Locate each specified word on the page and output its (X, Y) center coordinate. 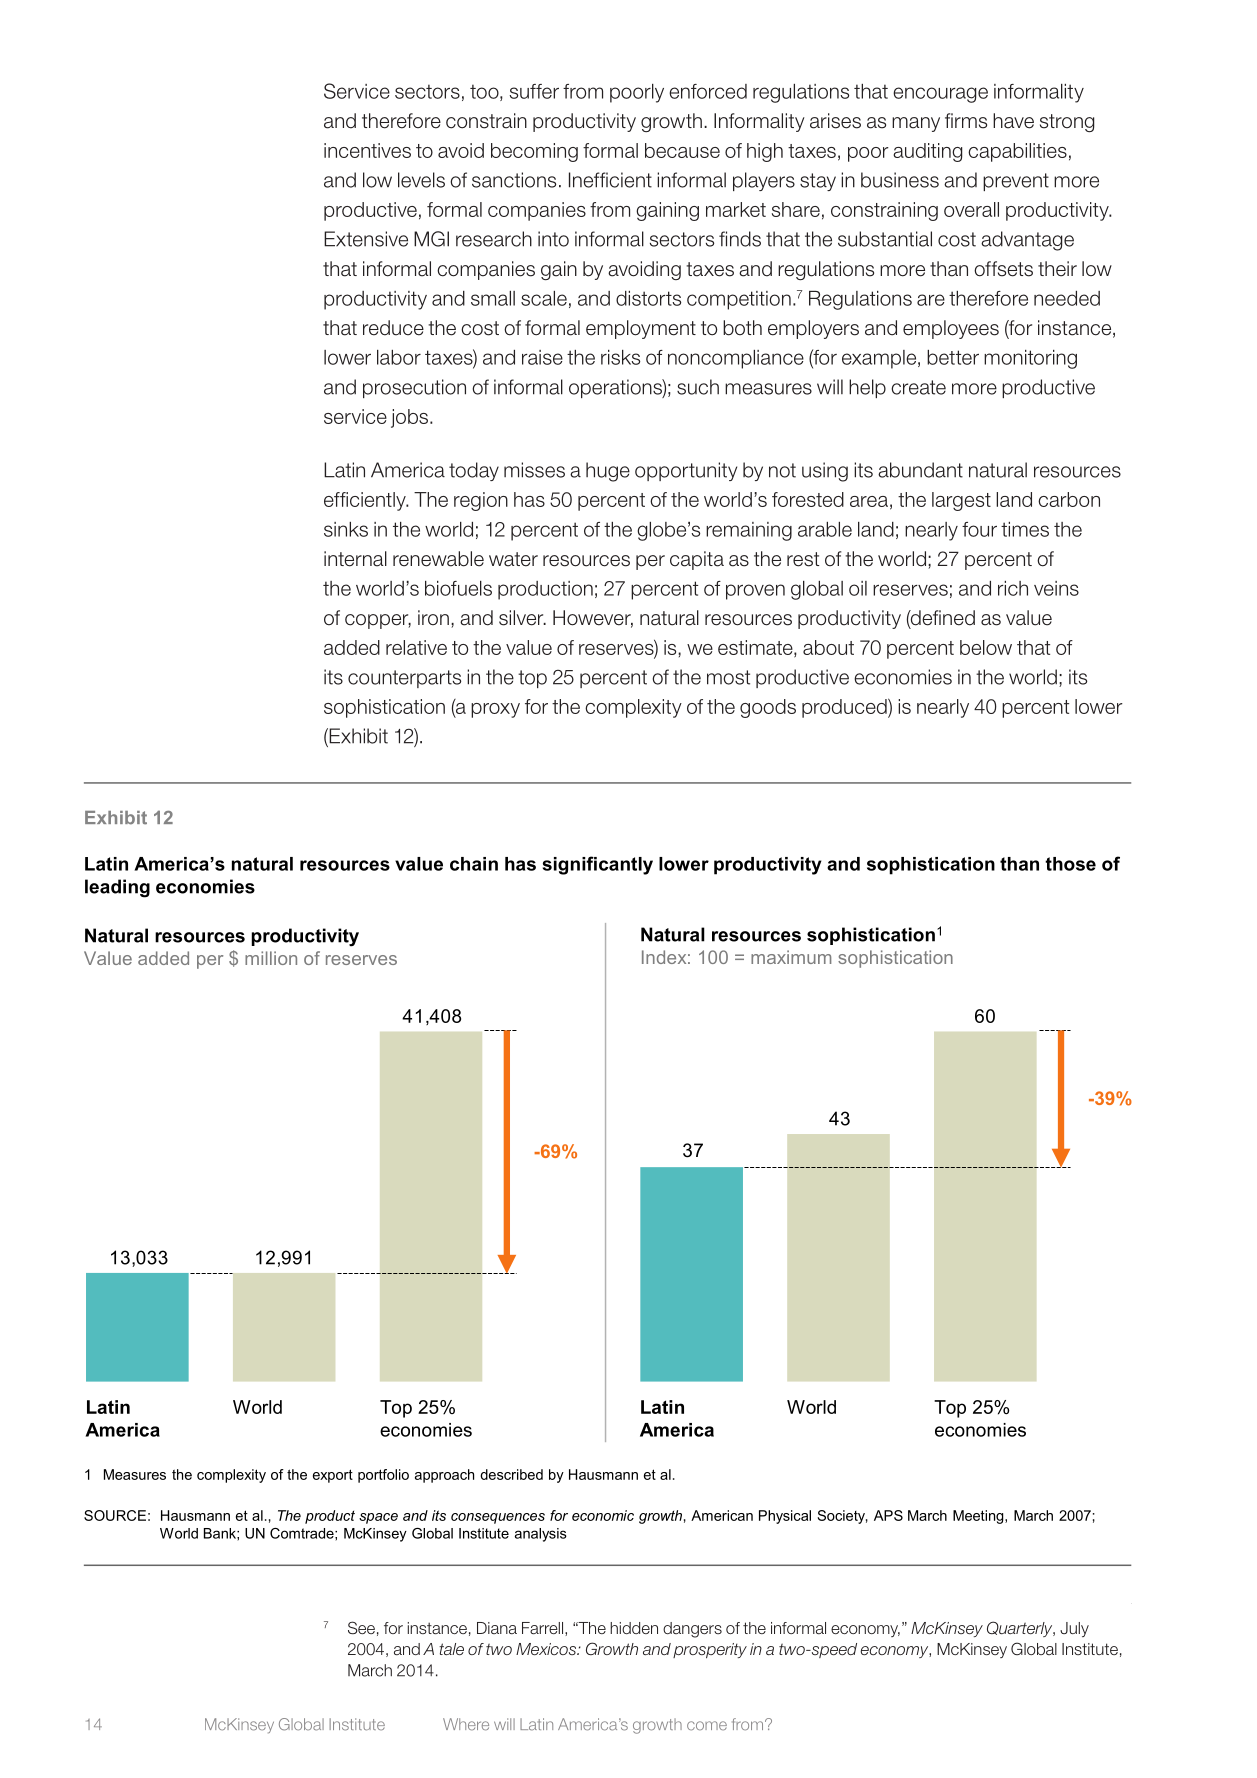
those (1070, 864)
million (271, 958)
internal (355, 559)
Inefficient (610, 180)
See (361, 1627)
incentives (367, 150)
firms (966, 121)
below (986, 647)
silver (522, 618)
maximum (791, 957)
